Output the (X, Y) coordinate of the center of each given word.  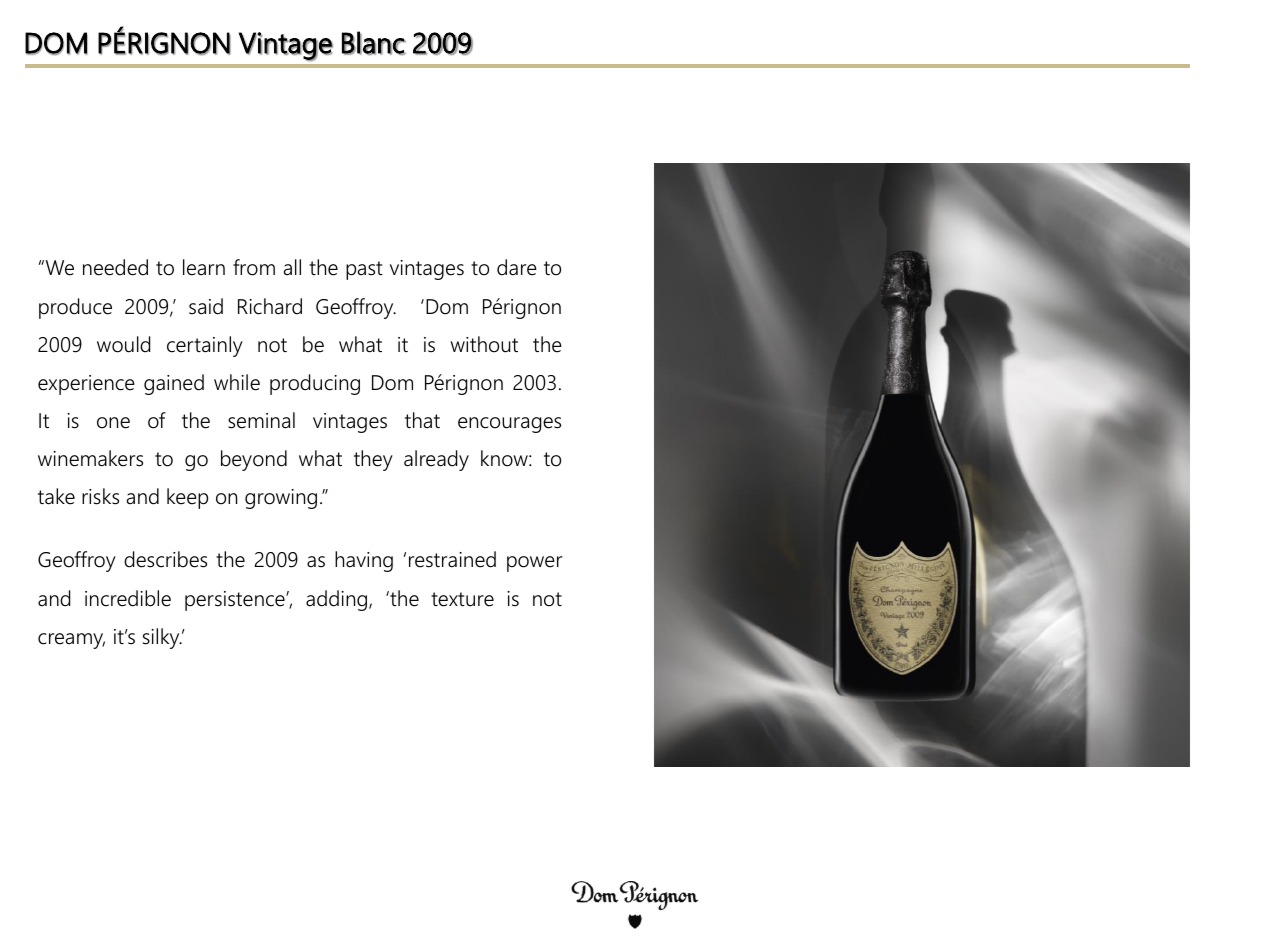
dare (517, 267)
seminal (261, 420)
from (254, 267)
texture (462, 599)
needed (115, 267)
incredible (128, 598)
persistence (236, 601)
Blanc (374, 43)
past (364, 270)
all (292, 267)
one (113, 423)
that (422, 420)
